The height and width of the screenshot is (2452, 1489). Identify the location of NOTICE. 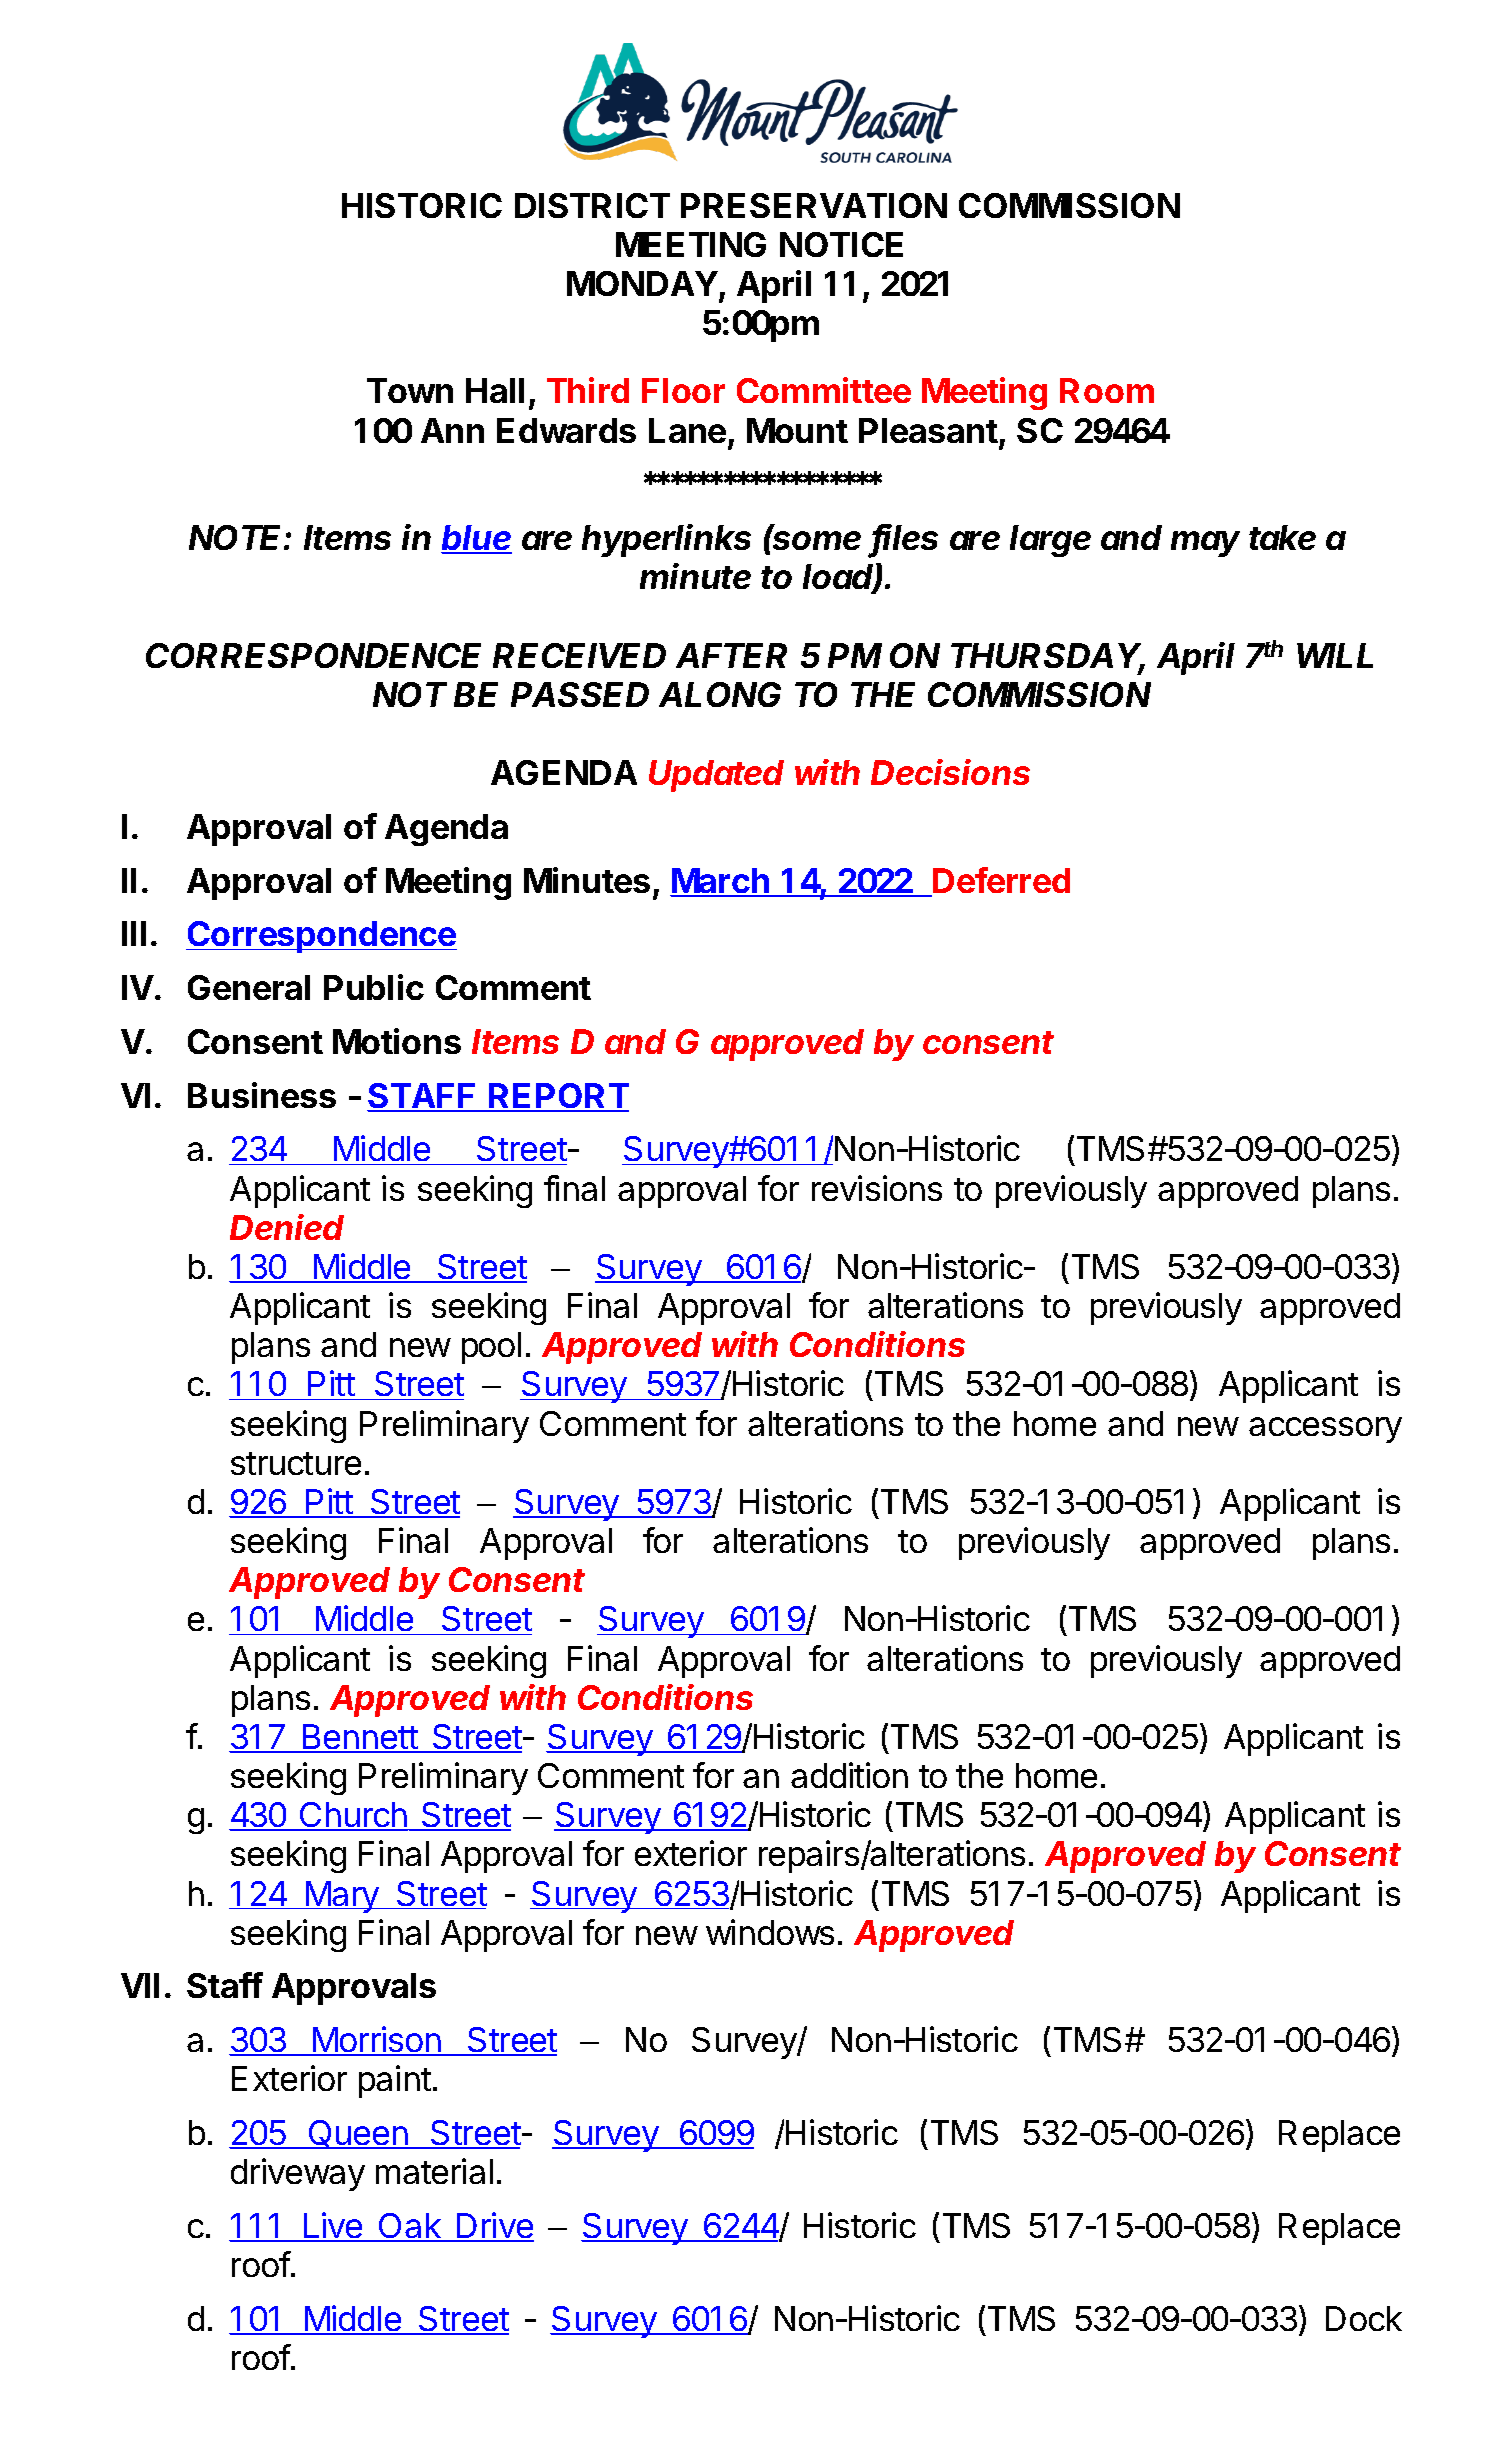
(841, 244).
